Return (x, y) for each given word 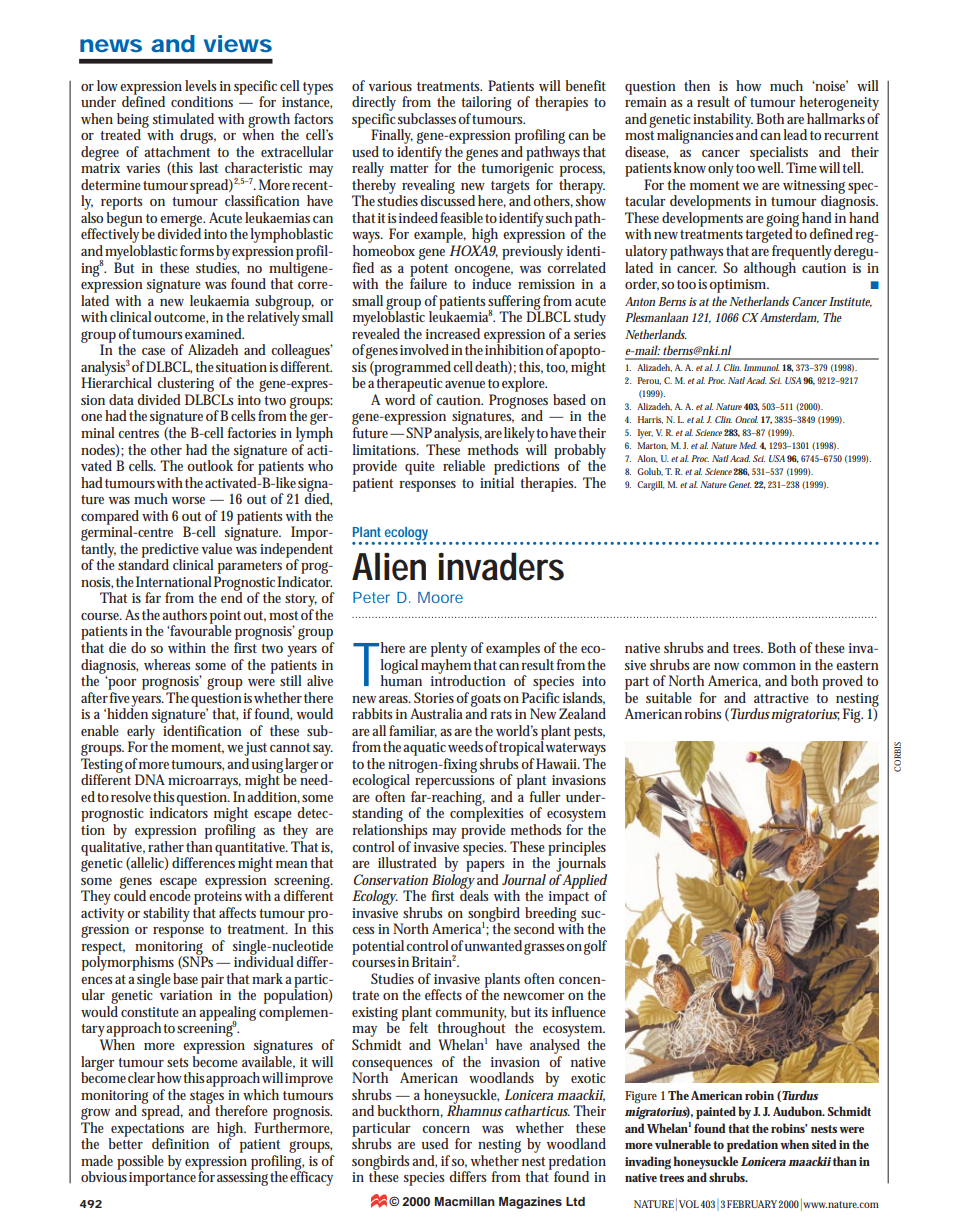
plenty (449, 649)
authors (184, 614)
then (697, 85)
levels (201, 85)
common (769, 666)
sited (824, 1144)
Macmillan (464, 1201)
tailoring (486, 103)
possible (140, 1162)
